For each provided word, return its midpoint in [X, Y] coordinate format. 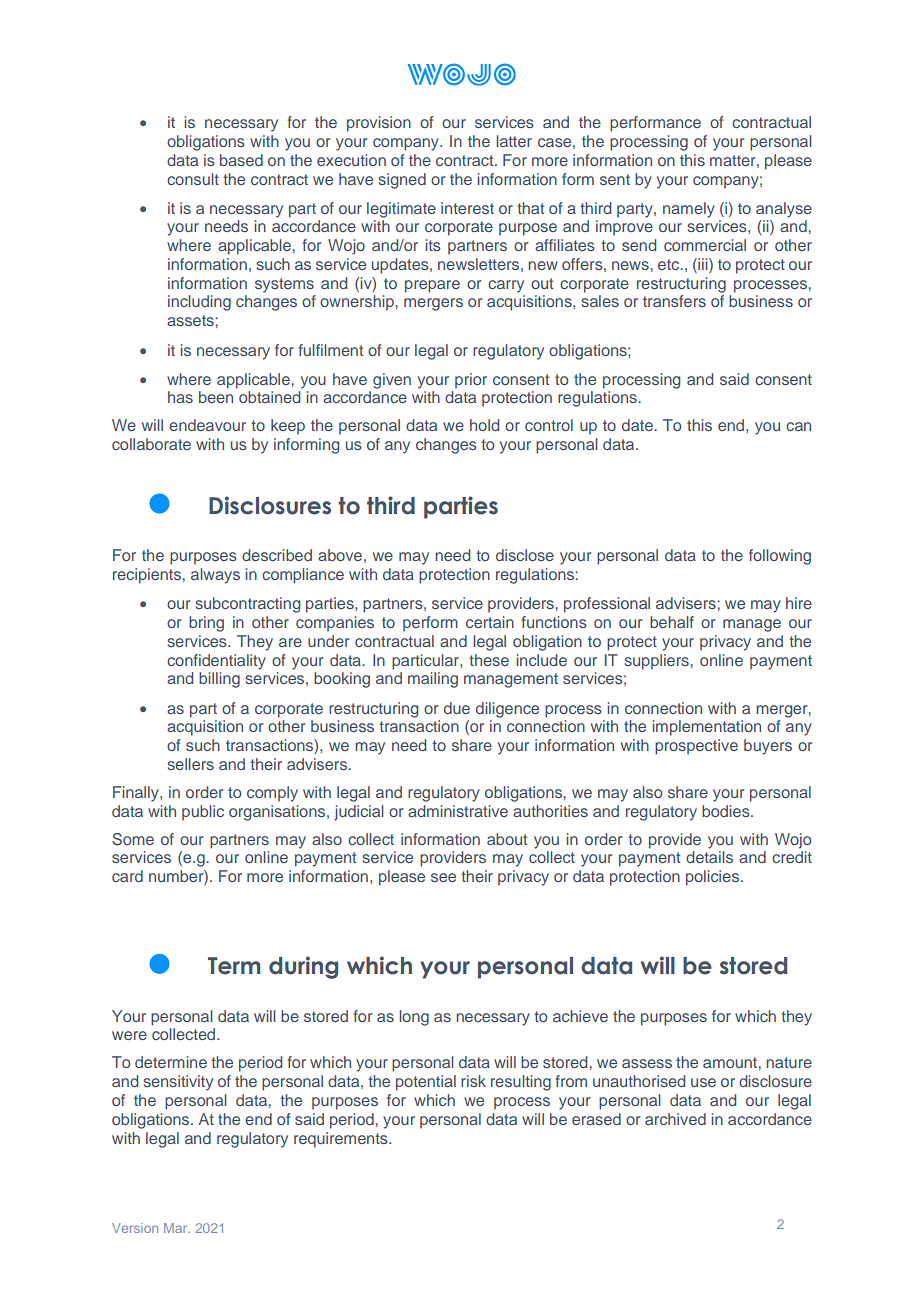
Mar [177, 1228]
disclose [525, 555]
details [709, 857]
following [780, 557]
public [203, 813]
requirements [342, 1140]
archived [675, 1119]
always [215, 576]
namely [689, 210]
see [443, 877]
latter [514, 141]
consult [193, 179]
